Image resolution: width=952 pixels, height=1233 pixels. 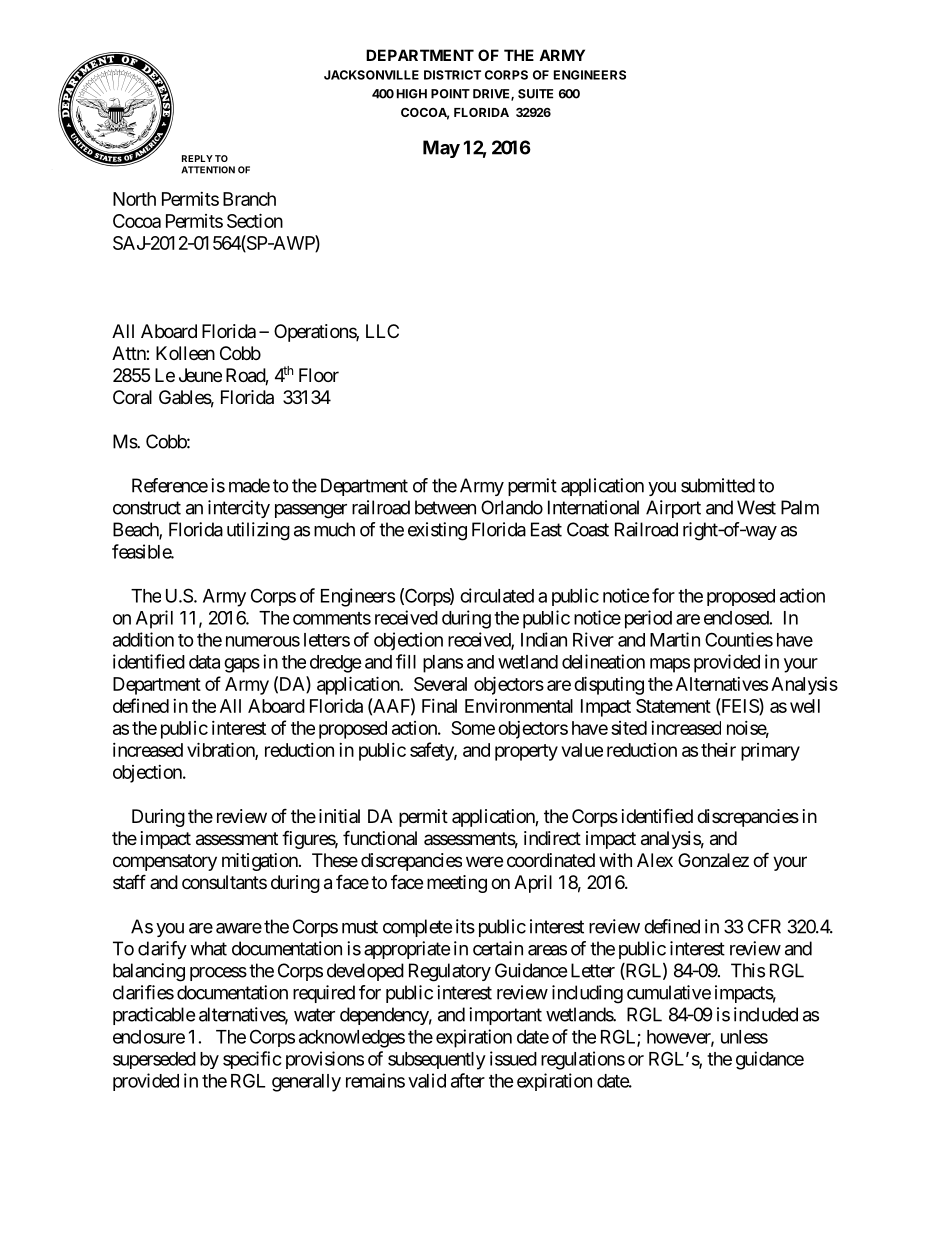 What do you see at coordinates (197, 158) in the image?
I see `REPLY` at bounding box center [197, 158].
